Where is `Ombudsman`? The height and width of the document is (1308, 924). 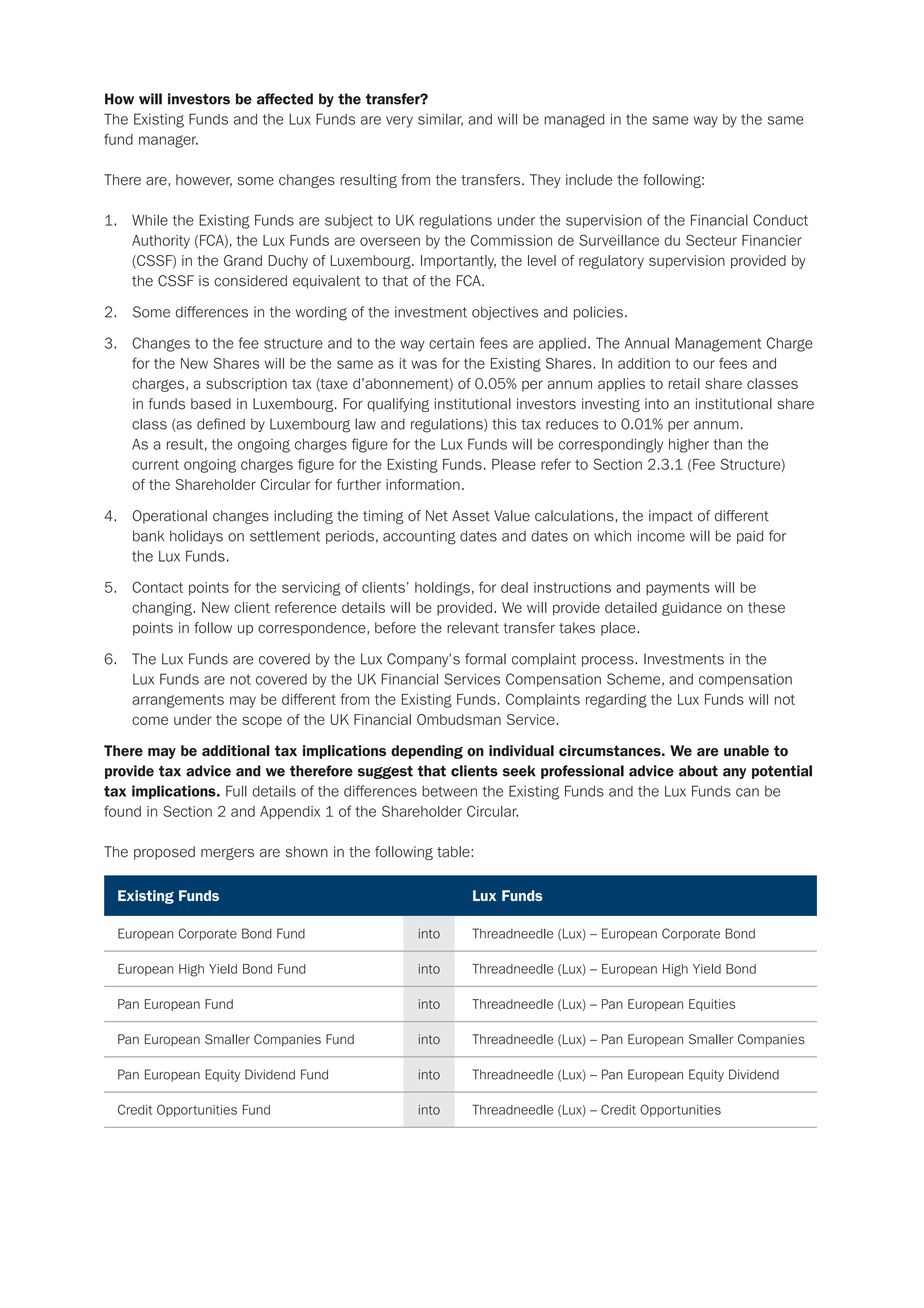 Ombudsman is located at coordinates (459, 719).
